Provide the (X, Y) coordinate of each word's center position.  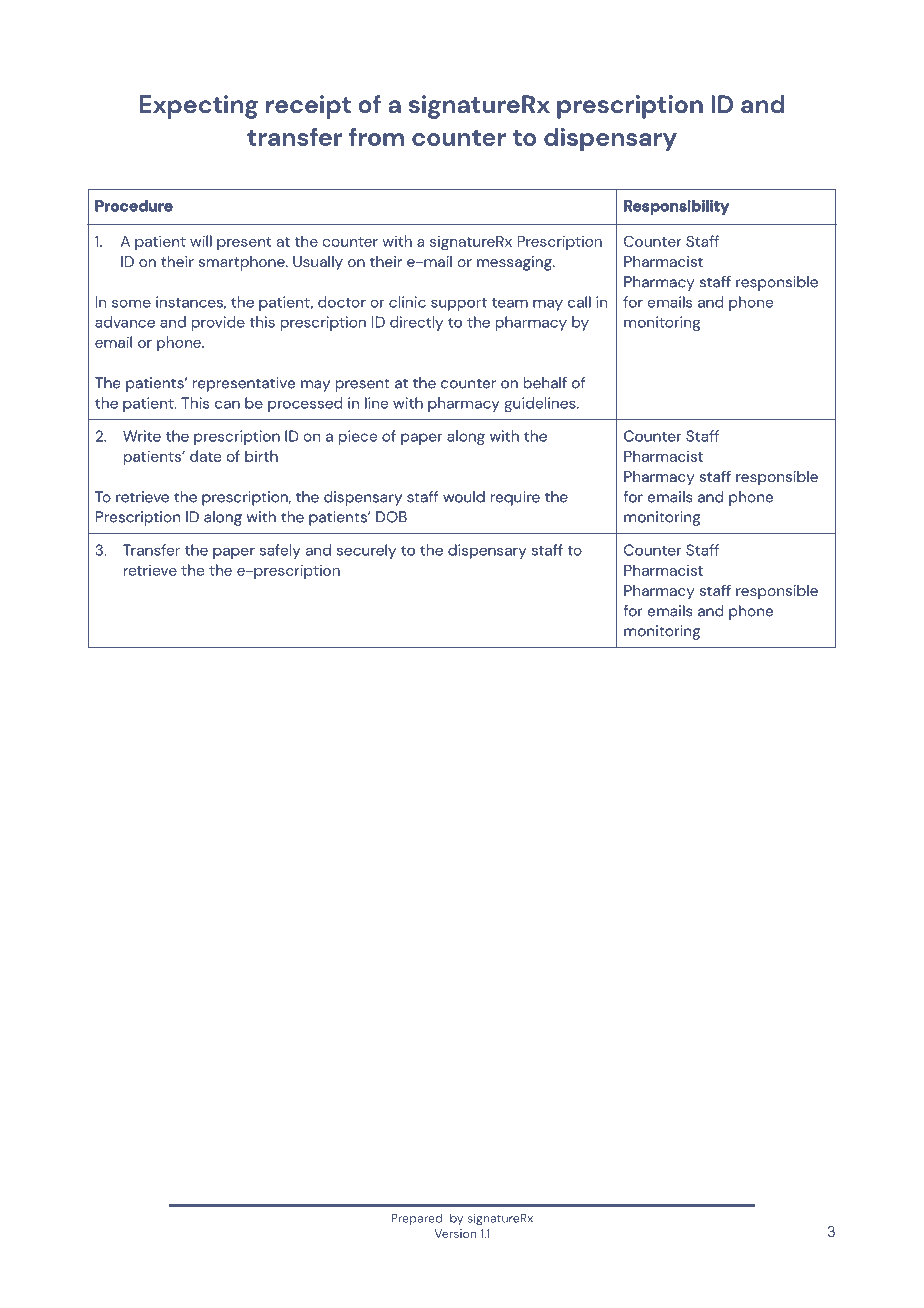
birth (261, 456)
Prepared (416, 1219)
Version (455, 1233)
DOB (391, 517)
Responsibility (676, 207)
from (376, 137)
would (464, 497)
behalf (545, 383)
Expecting (199, 107)
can (227, 404)
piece (358, 437)
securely (366, 551)
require (515, 498)
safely (280, 551)
